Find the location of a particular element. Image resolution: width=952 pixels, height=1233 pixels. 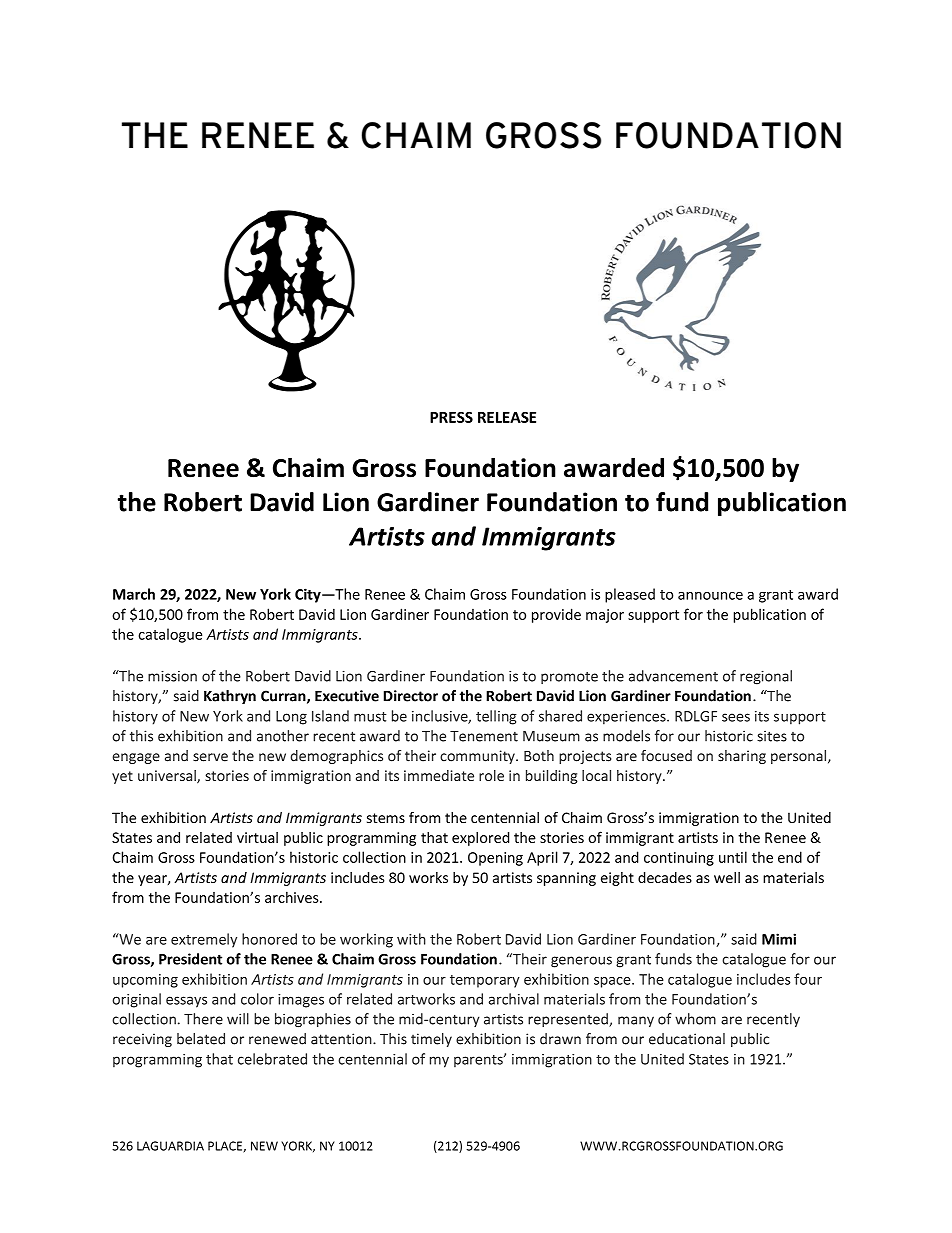

Mimi is located at coordinates (779, 939).
